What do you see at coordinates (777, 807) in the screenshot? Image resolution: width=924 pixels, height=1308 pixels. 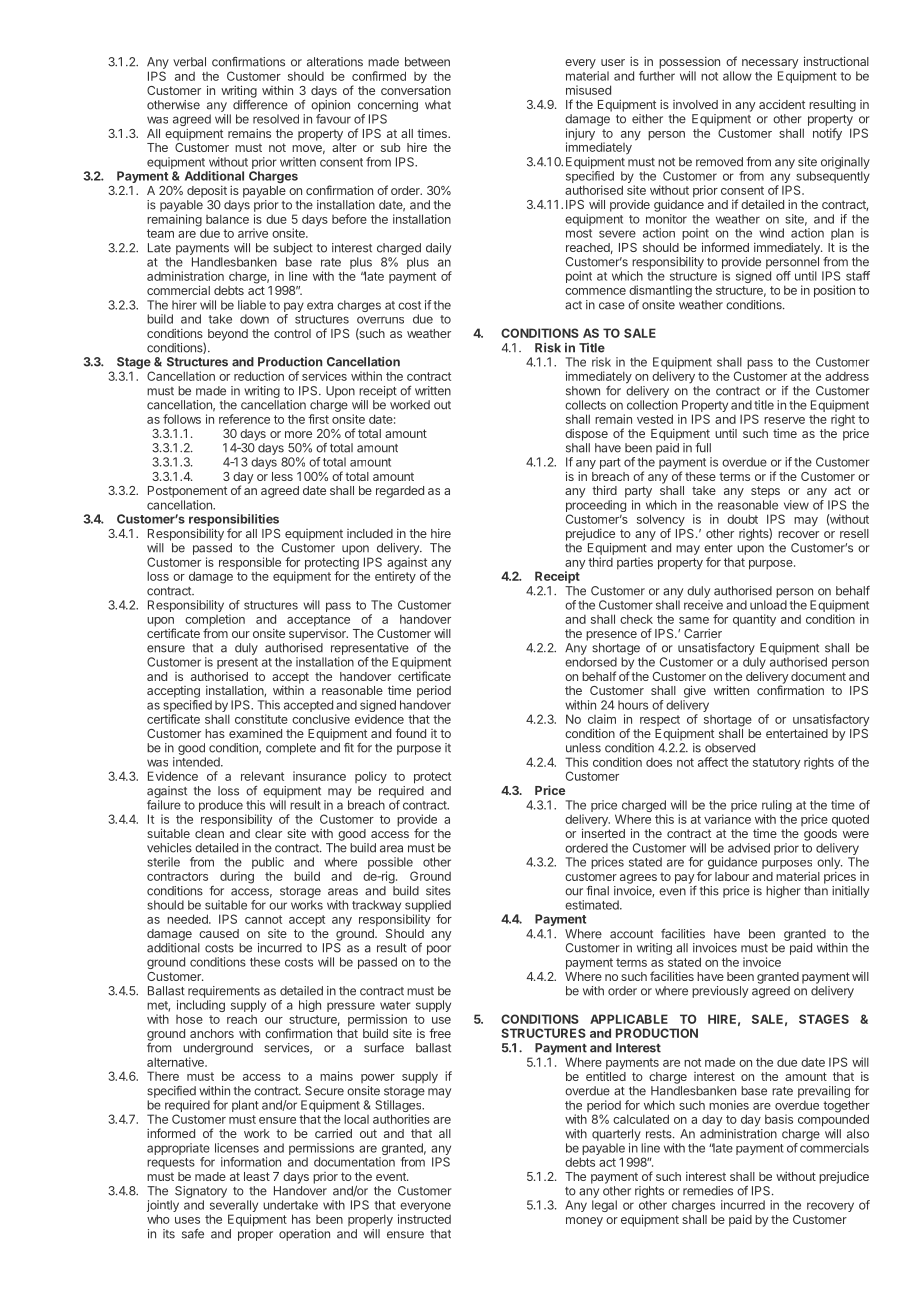 I see `ruling` at bounding box center [777, 807].
